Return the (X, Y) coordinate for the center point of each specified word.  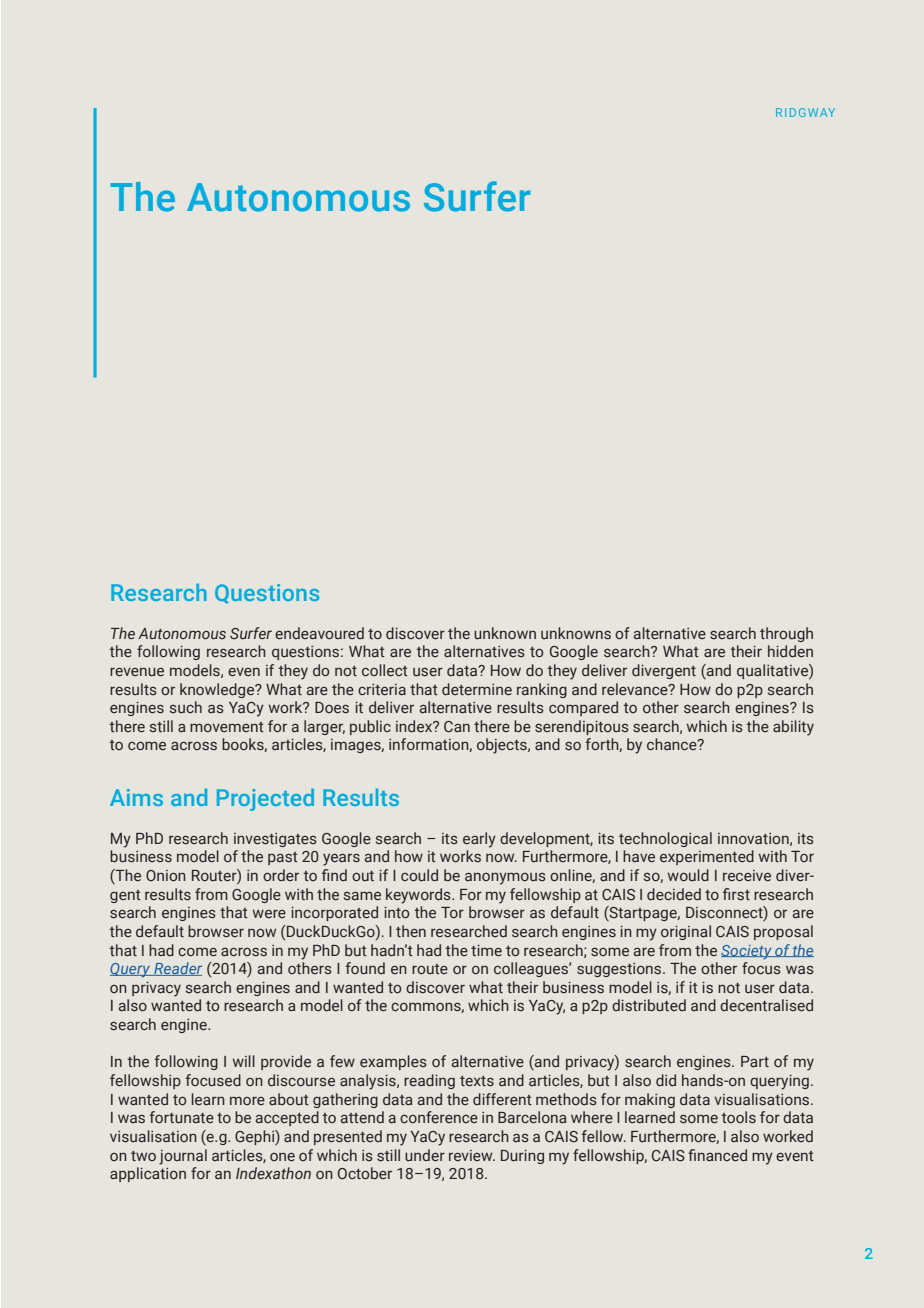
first (736, 894)
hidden (790, 651)
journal (183, 1157)
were (269, 913)
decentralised (766, 1005)
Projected (265, 799)
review (472, 1155)
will (244, 1061)
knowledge (218, 690)
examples (393, 1062)
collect (385, 670)
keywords (419, 896)
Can (457, 727)
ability (793, 728)
